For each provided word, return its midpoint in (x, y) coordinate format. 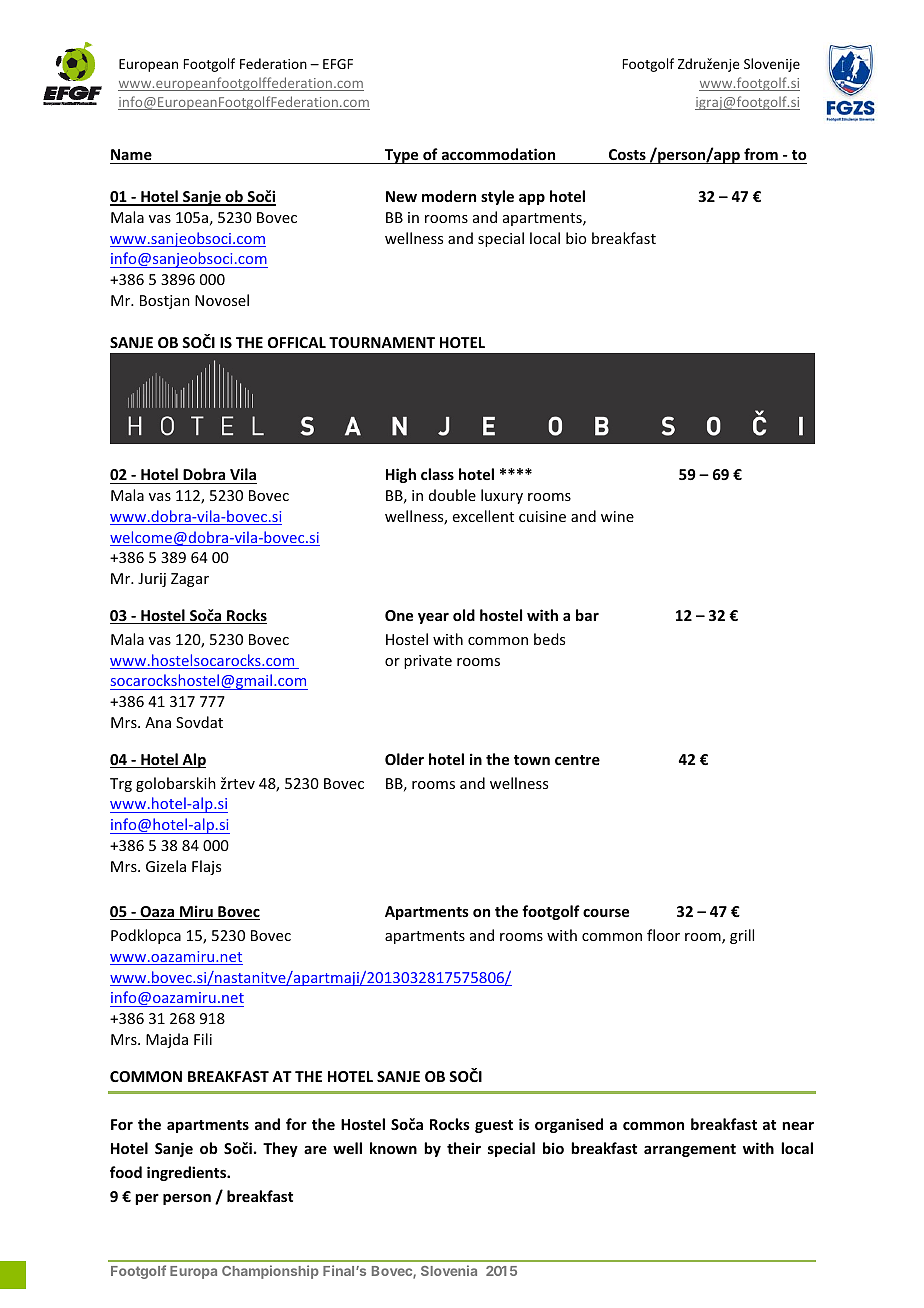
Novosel (222, 300)
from (761, 154)
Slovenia (449, 1270)
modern (449, 196)
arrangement (690, 1150)
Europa (193, 1272)
